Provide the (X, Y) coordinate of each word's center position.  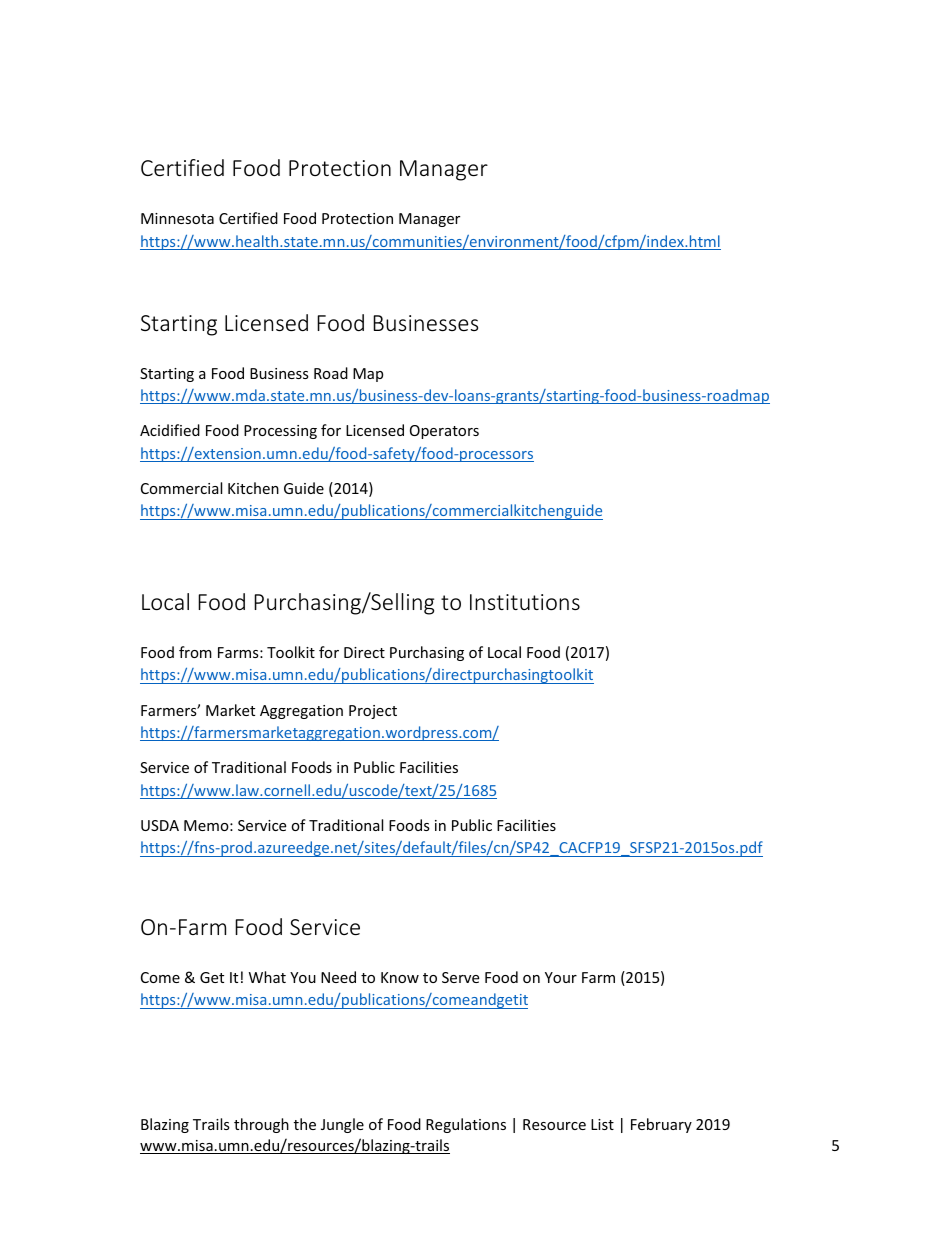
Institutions (525, 602)
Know (400, 977)
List (602, 1124)
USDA (160, 825)
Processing (280, 432)
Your (561, 977)
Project (373, 712)
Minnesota (177, 218)
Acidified (170, 430)
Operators (444, 432)
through (261, 1125)
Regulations (466, 1125)
